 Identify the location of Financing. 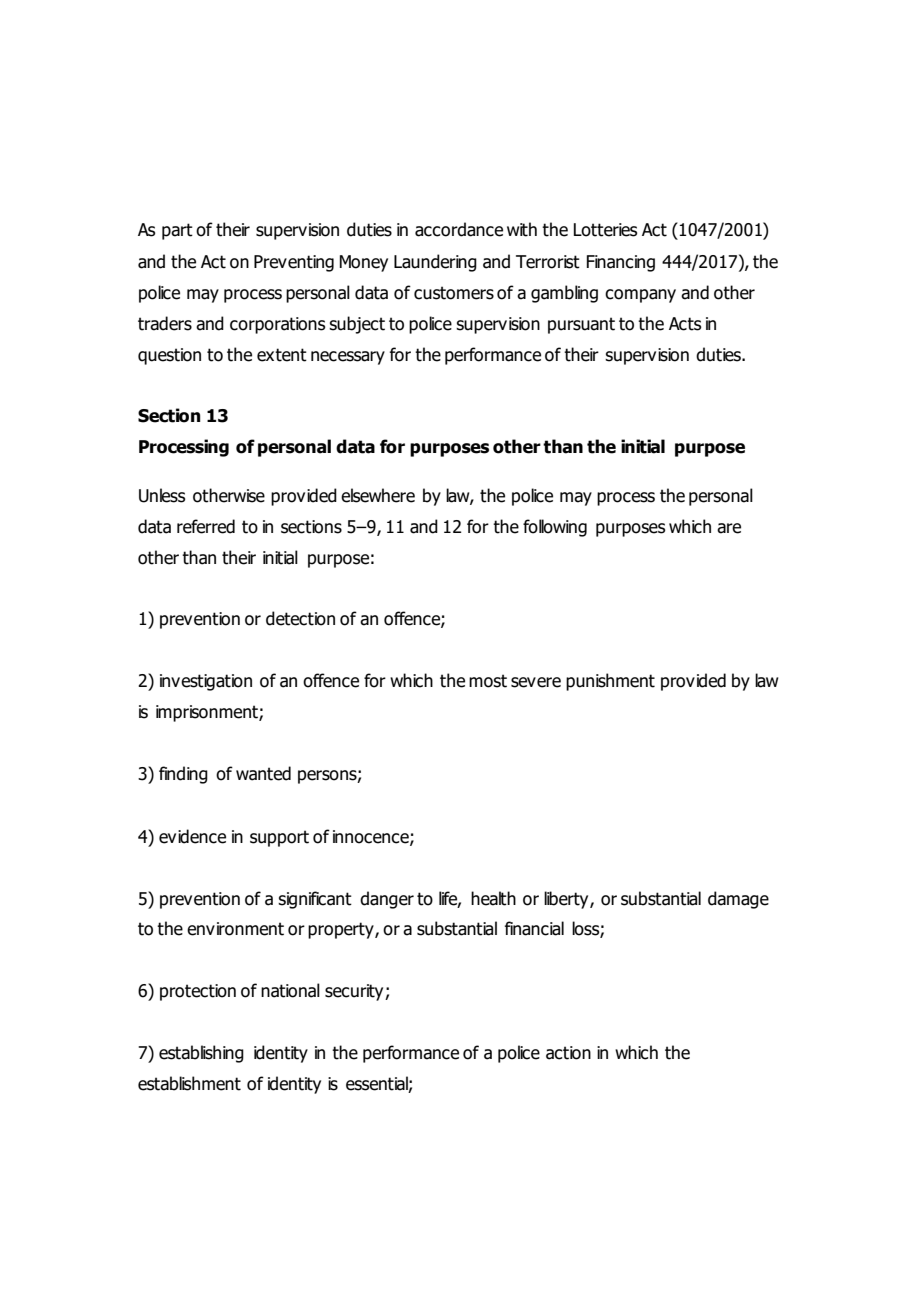
(621, 263).
